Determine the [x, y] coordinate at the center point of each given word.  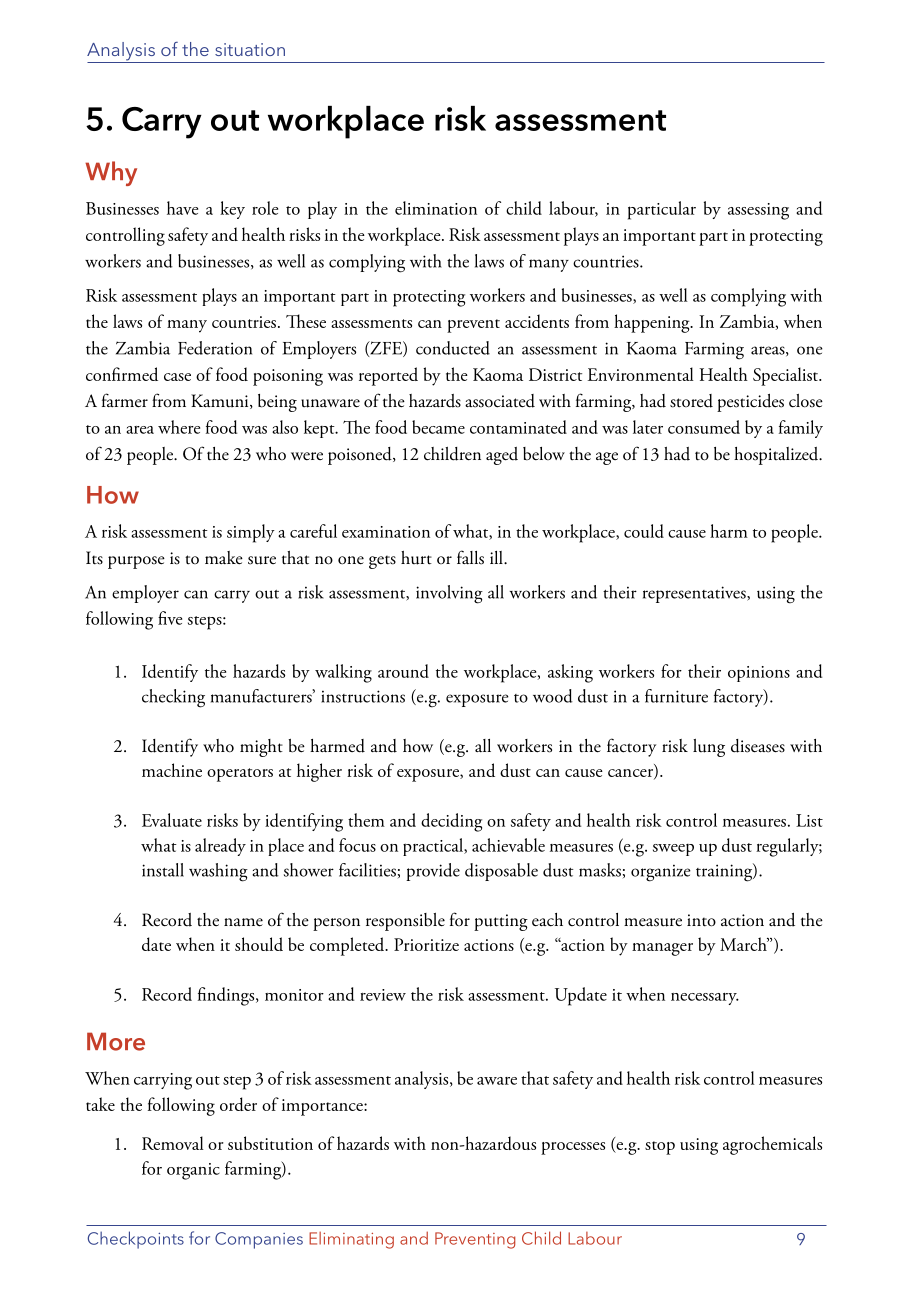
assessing [758, 211]
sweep [673, 850]
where [179, 427]
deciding [451, 822]
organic [193, 1171]
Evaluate [172, 820]
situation [250, 49]
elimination [436, 208]
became [438, 427]
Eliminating [351, 1240]
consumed [704, 427]
